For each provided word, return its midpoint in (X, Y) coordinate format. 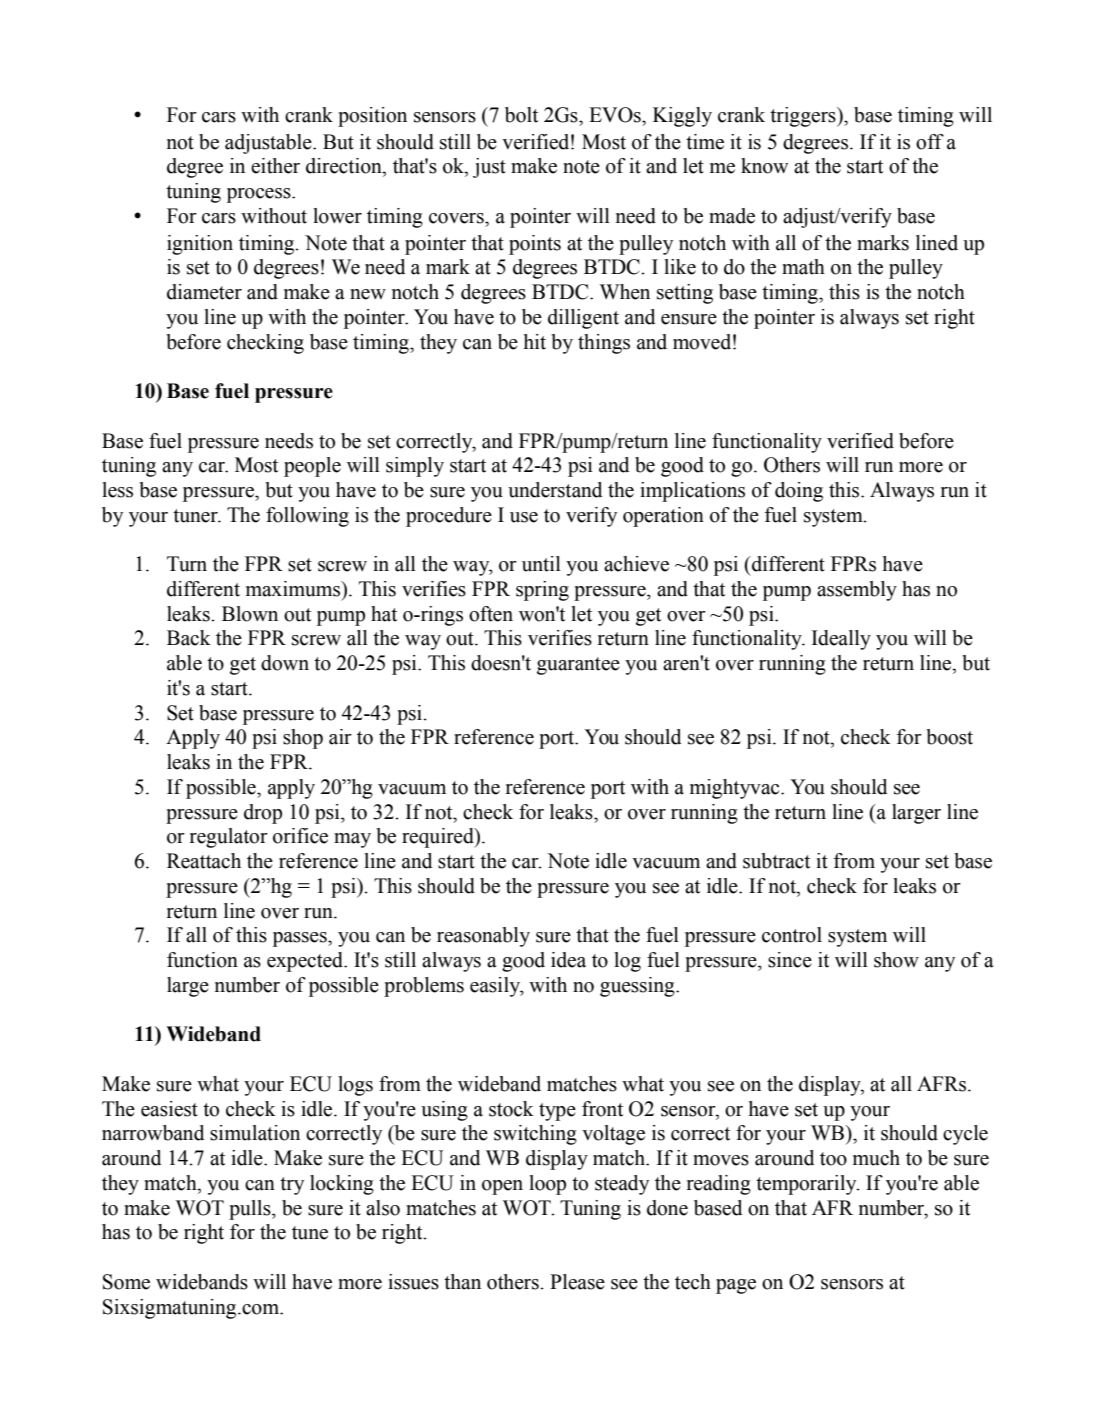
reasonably (483, 937)
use (524, 517)
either (275, 166)
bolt (521, 115)
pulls (251, 1210)
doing (799, 492)
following (307, 517)
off (930, 142)
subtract (776, 861)
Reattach (204, 861)
